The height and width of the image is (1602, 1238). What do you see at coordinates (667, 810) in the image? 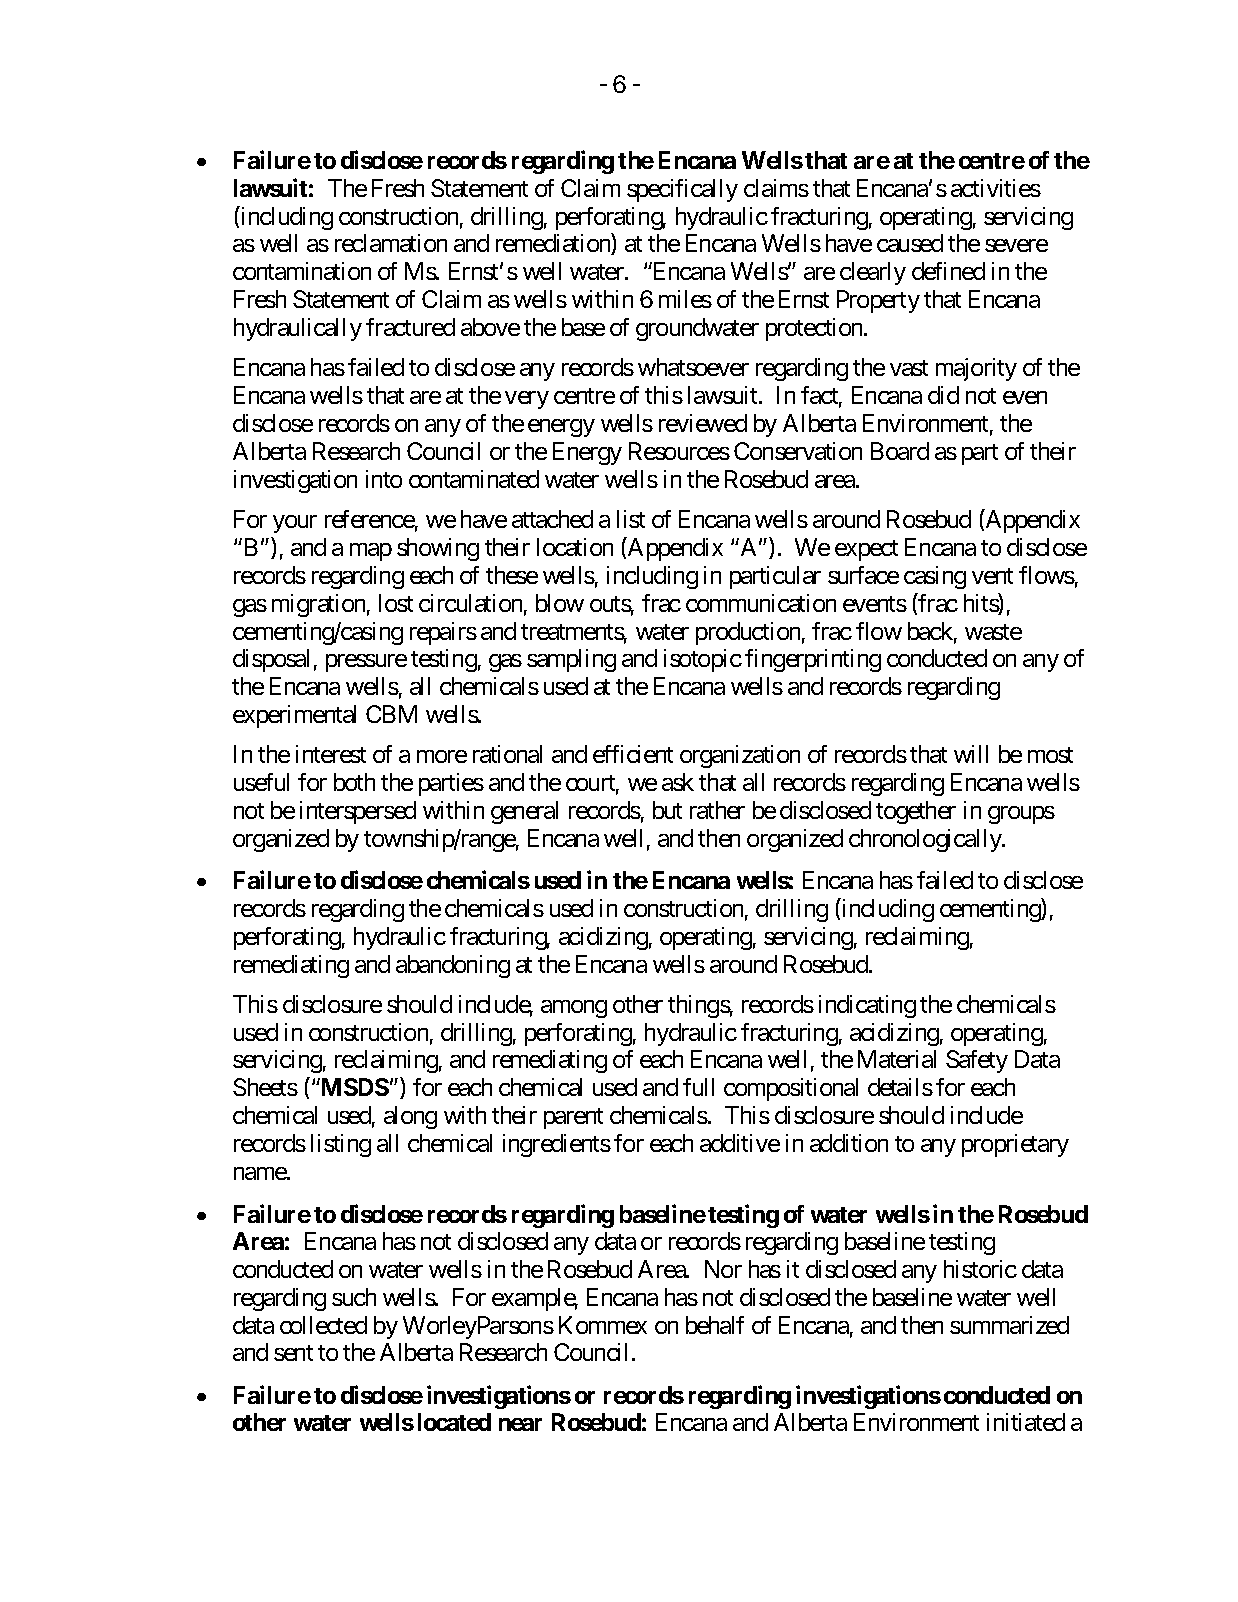
I see `but` at bounding box center [667, 810].
